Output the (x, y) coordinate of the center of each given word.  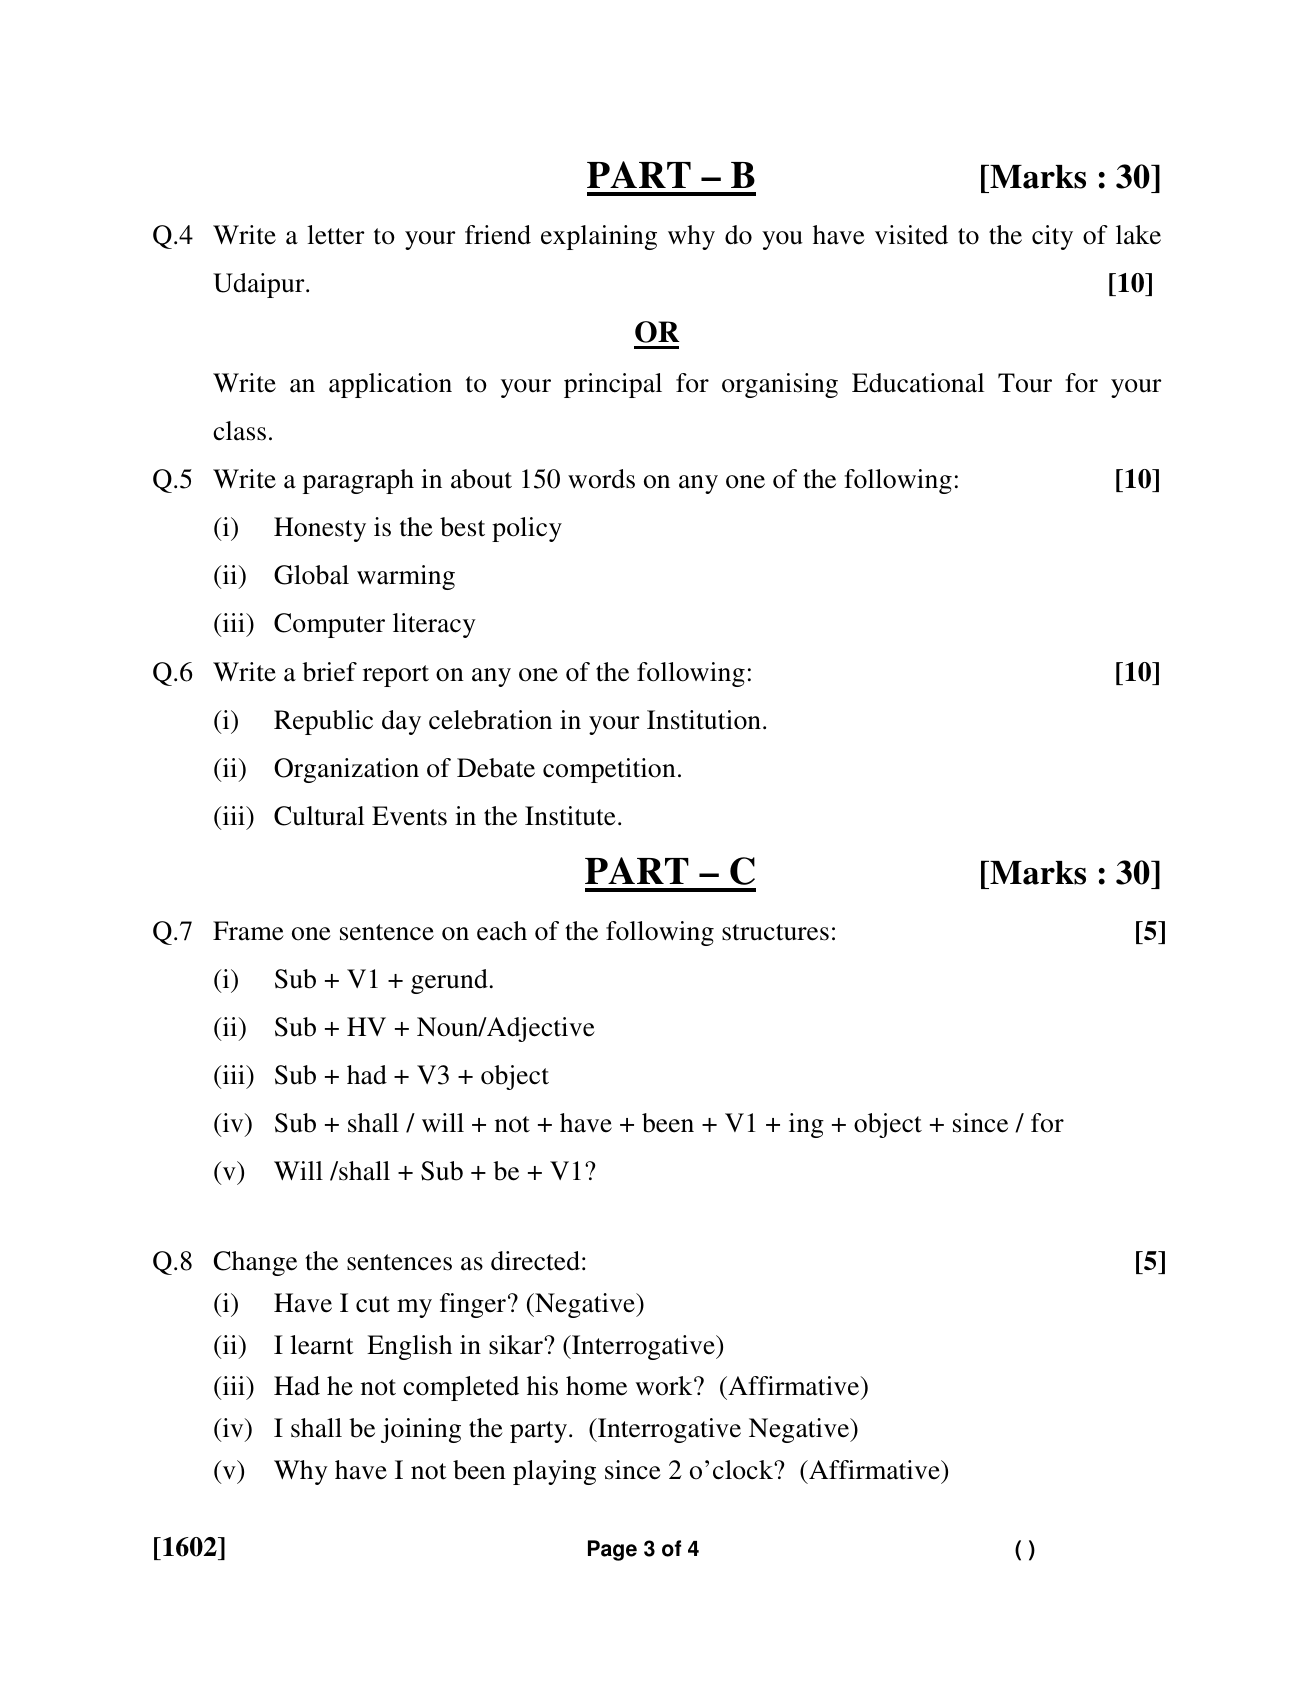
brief (329, 672)
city (1052, 237)
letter (336, 235)
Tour (1025, 383)
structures (775, 932)
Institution (704, 720)
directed (535, 1261)
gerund (449, 981)
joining (421, 1430)
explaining (599, 237)
